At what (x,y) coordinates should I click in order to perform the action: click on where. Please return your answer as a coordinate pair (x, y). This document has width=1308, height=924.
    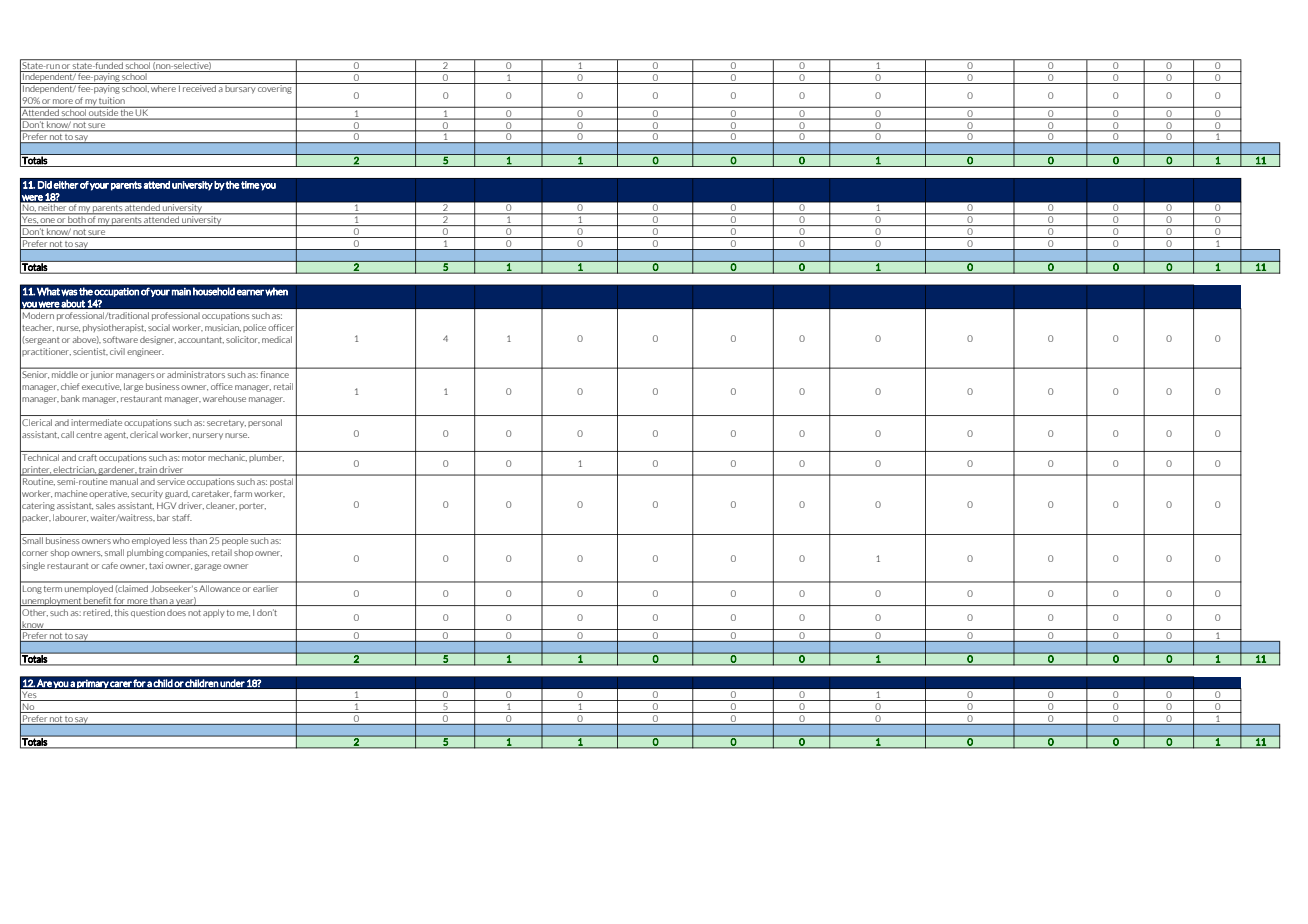
    Looking at the image, I should click on (164, 87).
